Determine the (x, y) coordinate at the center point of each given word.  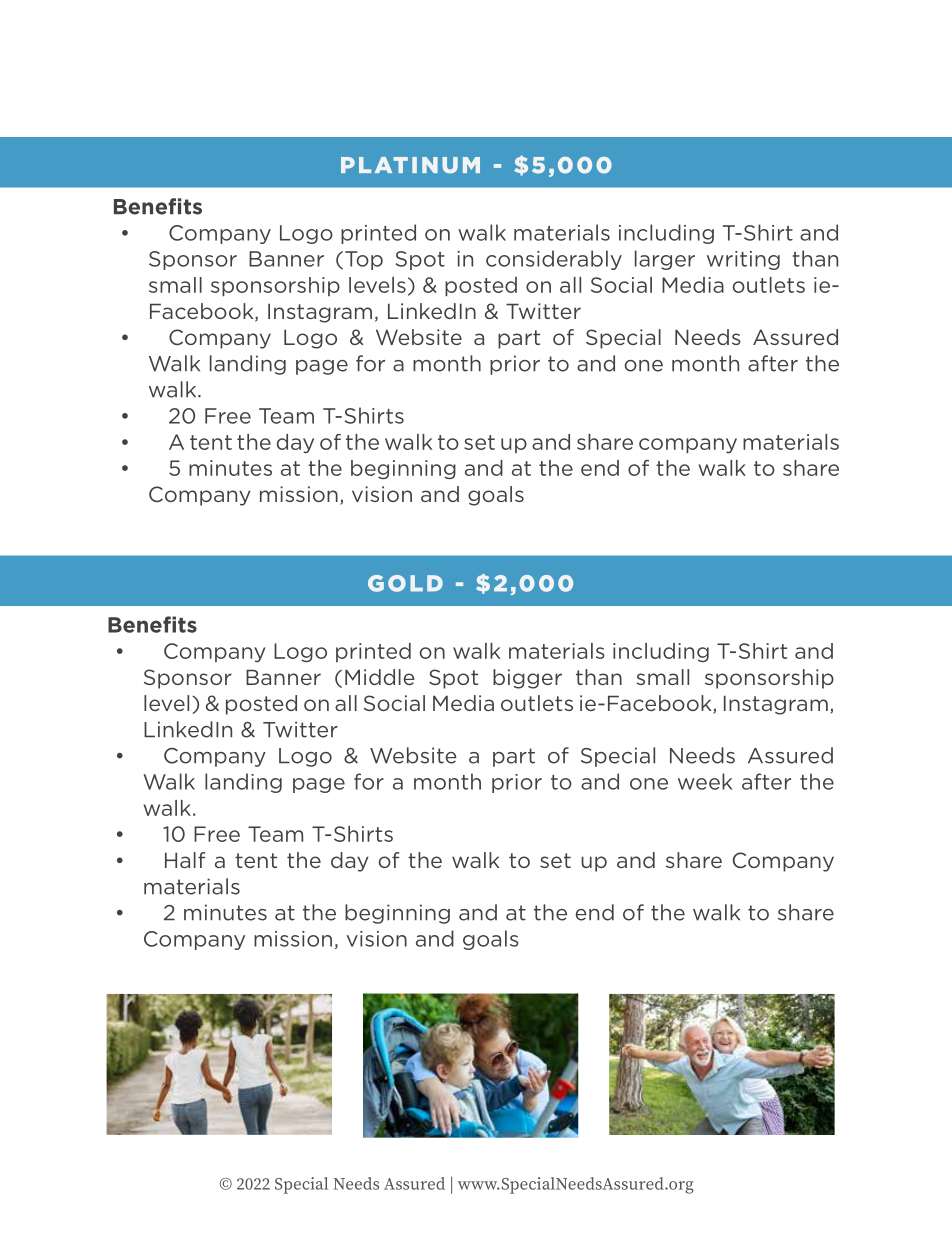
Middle (380, 677)
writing (743, 260)
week (705, 781)
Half (185, 860)
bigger (527, 679)
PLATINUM (410, 165)
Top (364, 260)
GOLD (405, 583)
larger (665, 260)
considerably (554, 260)
